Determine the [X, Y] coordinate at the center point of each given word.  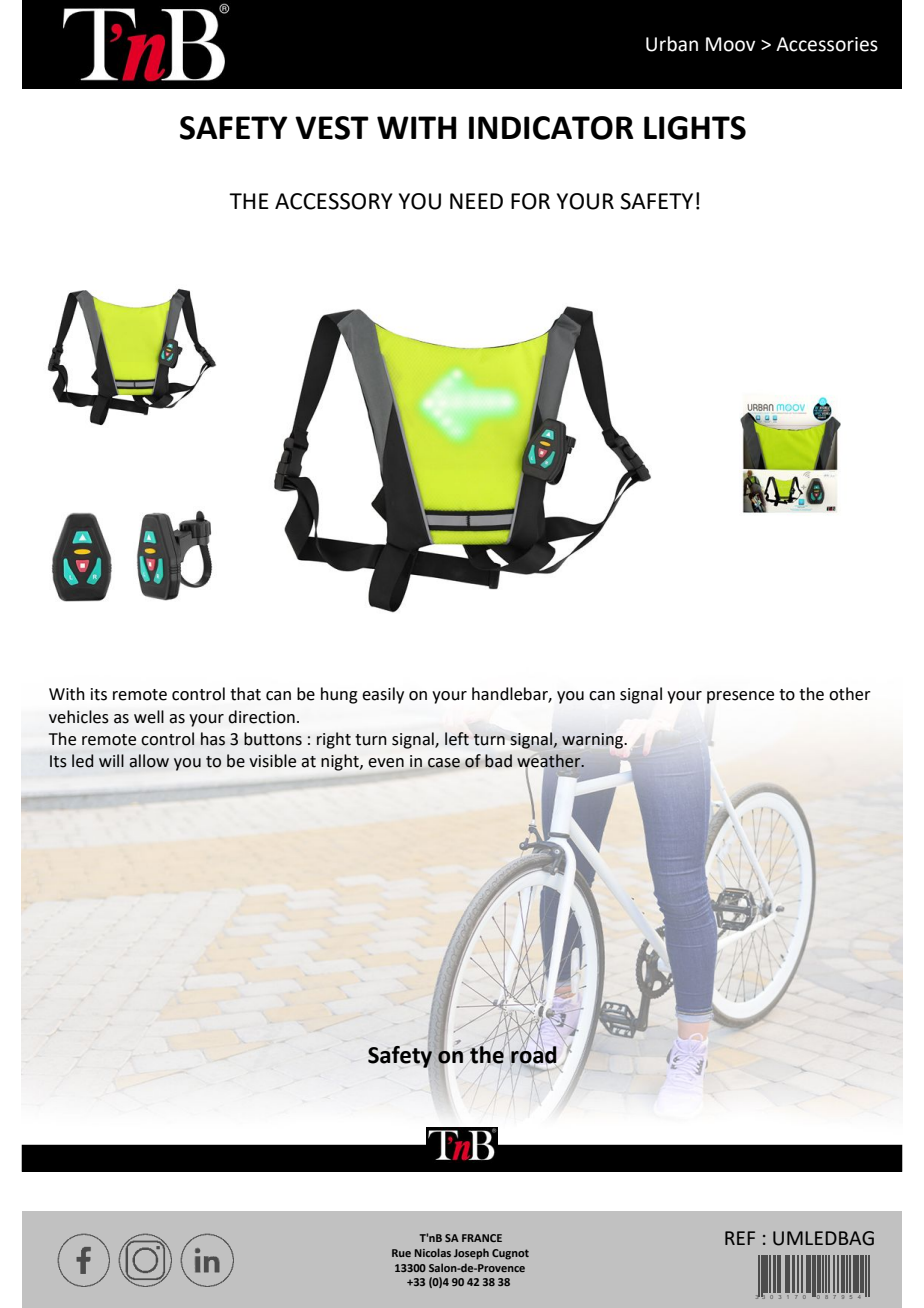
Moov [730, 44]
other [850, 694]
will [111, 760]
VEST [332, 128]
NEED [476, 201]
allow [149, 761]
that [245, 694]
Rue [401, 1253]
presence [740, 697]
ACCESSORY [334, 201]
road [534, 1053]
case [444, 763]
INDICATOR [551, 128]
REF [740, 1238]
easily [383, 695]
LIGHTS [695, 128]
